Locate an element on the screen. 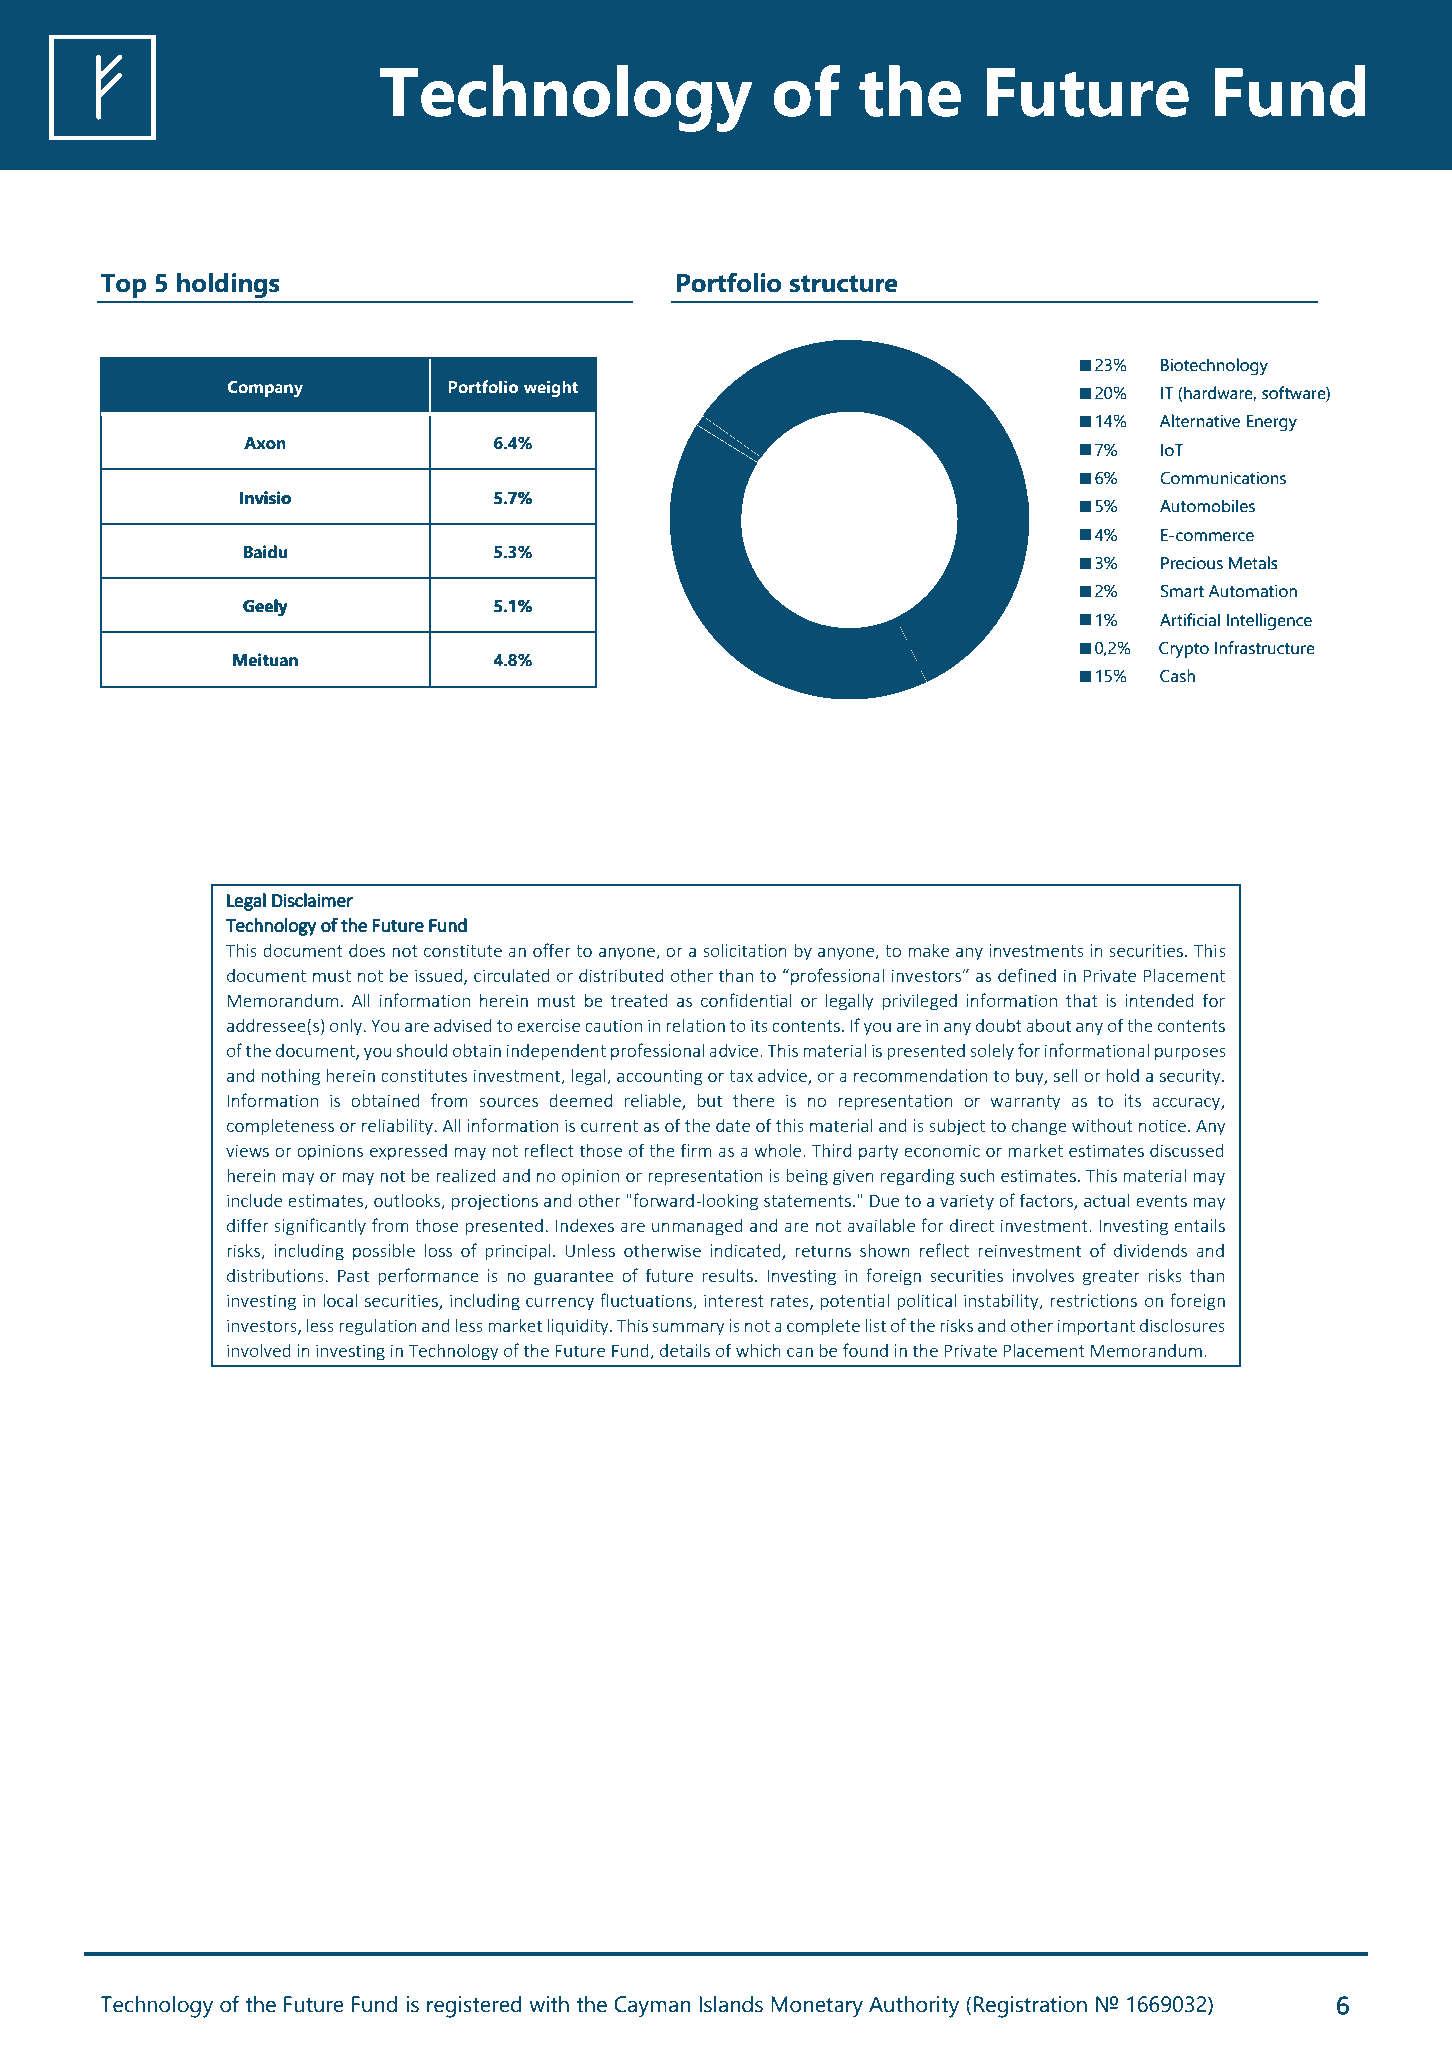 Image resolution: width=1452 pixels, height=2054 pixels. Registration is located at coordinates (1030, 2007).
